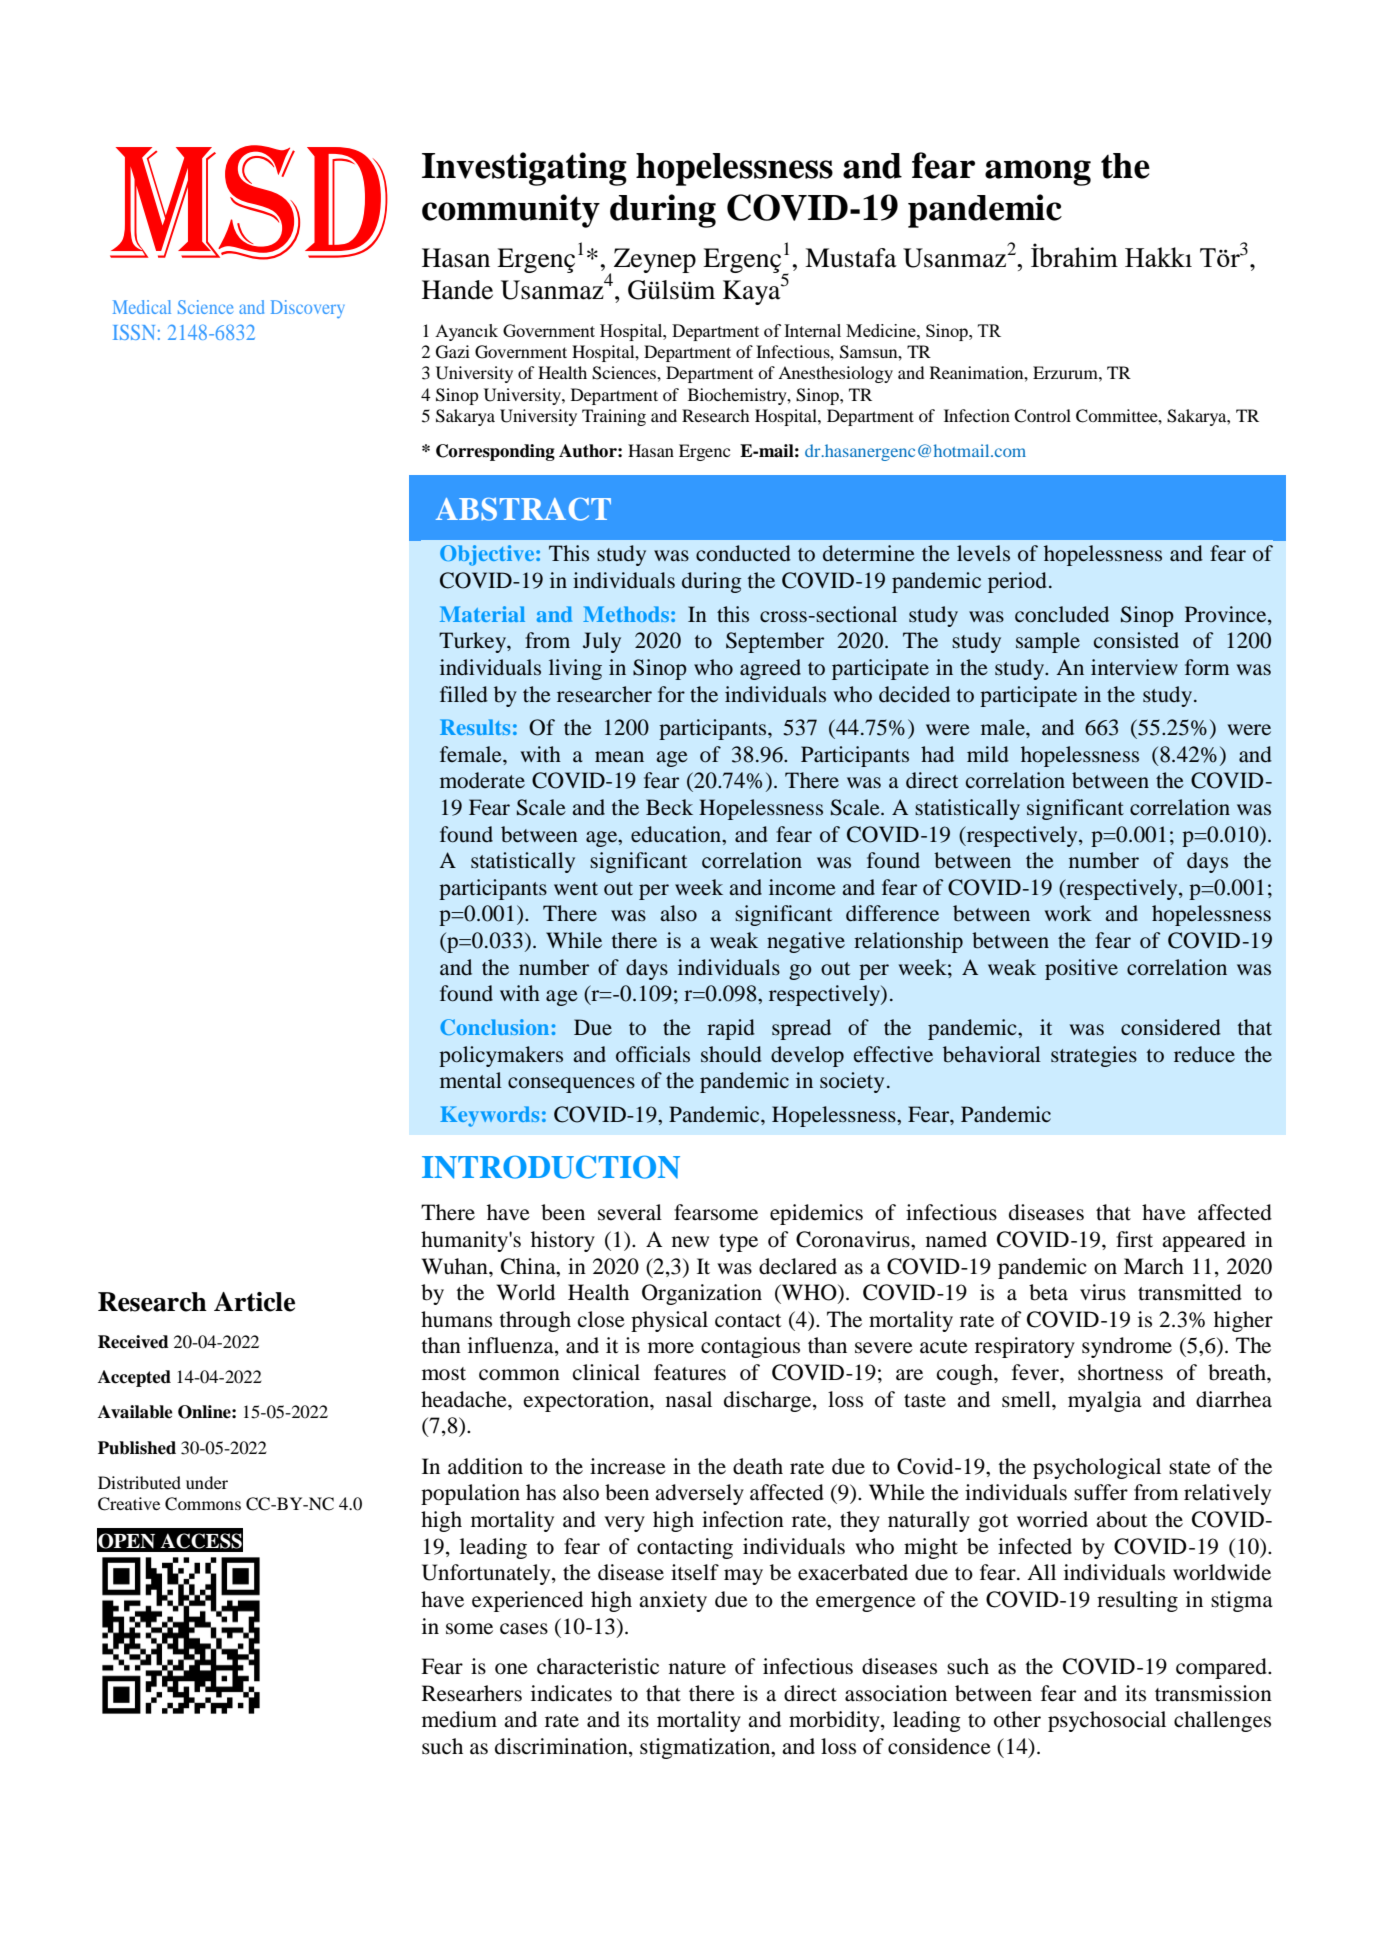  I want to click on Results, so click(475, 727).
